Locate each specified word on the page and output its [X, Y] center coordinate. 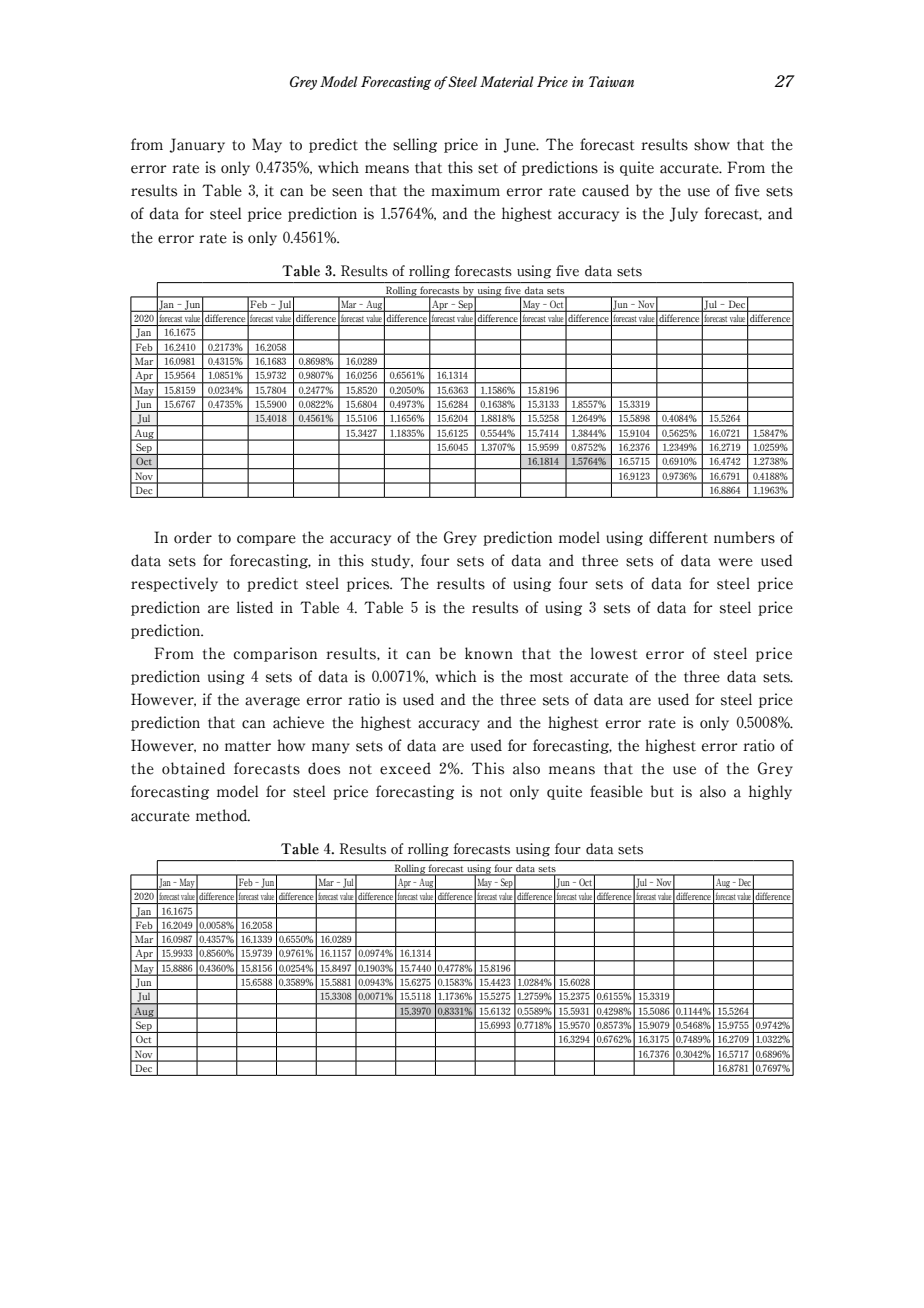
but [662, 791]
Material [507, 81]
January [197, 145]
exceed [405, 768]
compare [266, 540]
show [712, 144]
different [678, 537]
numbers [744, 537]
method [223, 815]
